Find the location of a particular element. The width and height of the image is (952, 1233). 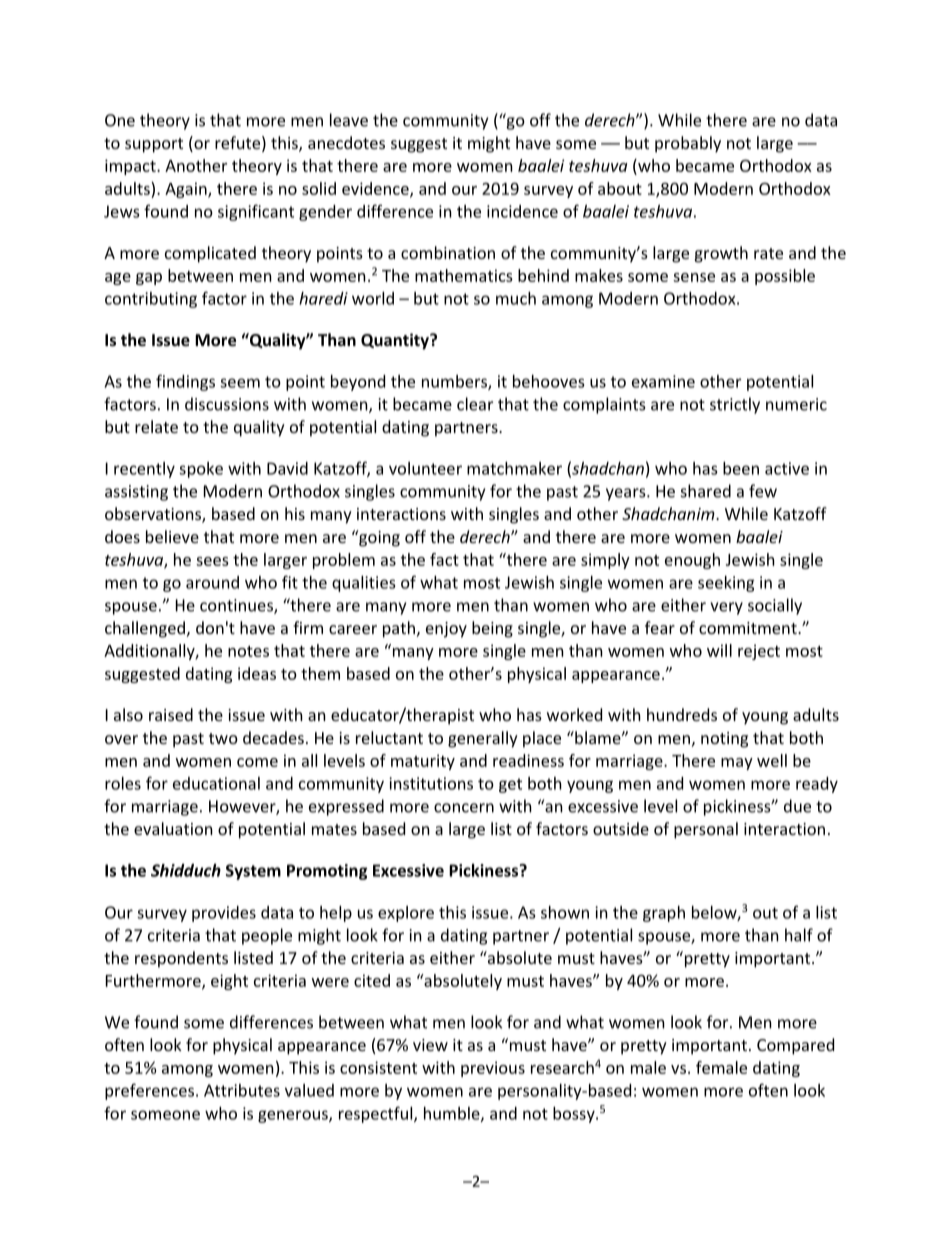

due is located at coordinates (797, 806).
